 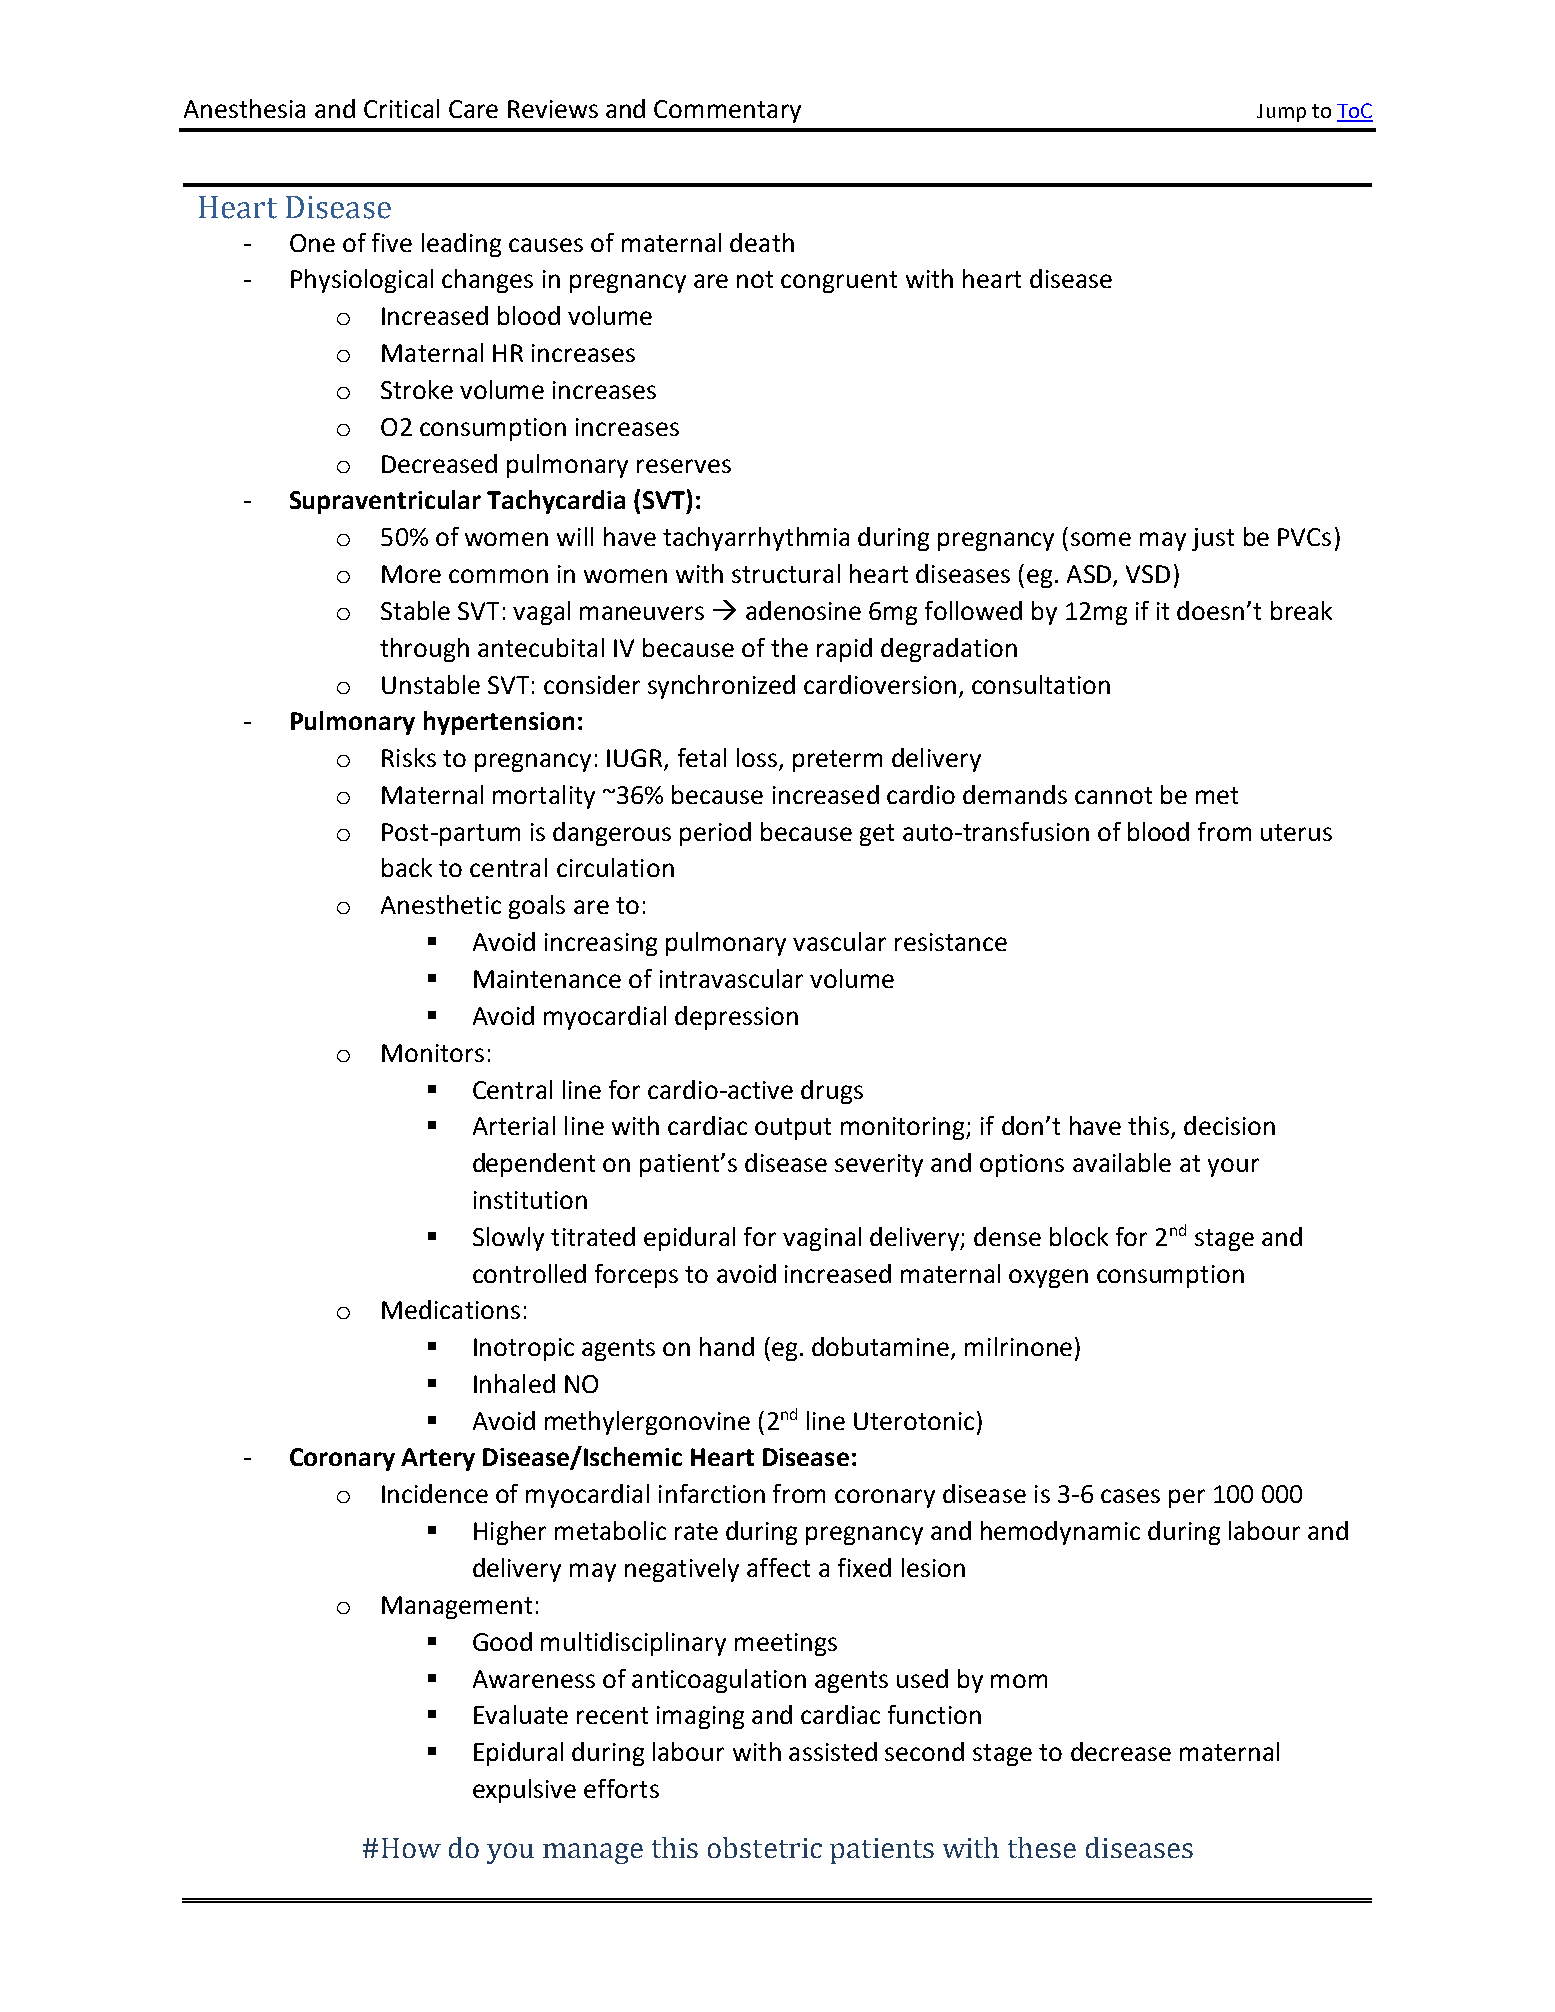 I want to click on Jump, so click(x=1281, y=113).
